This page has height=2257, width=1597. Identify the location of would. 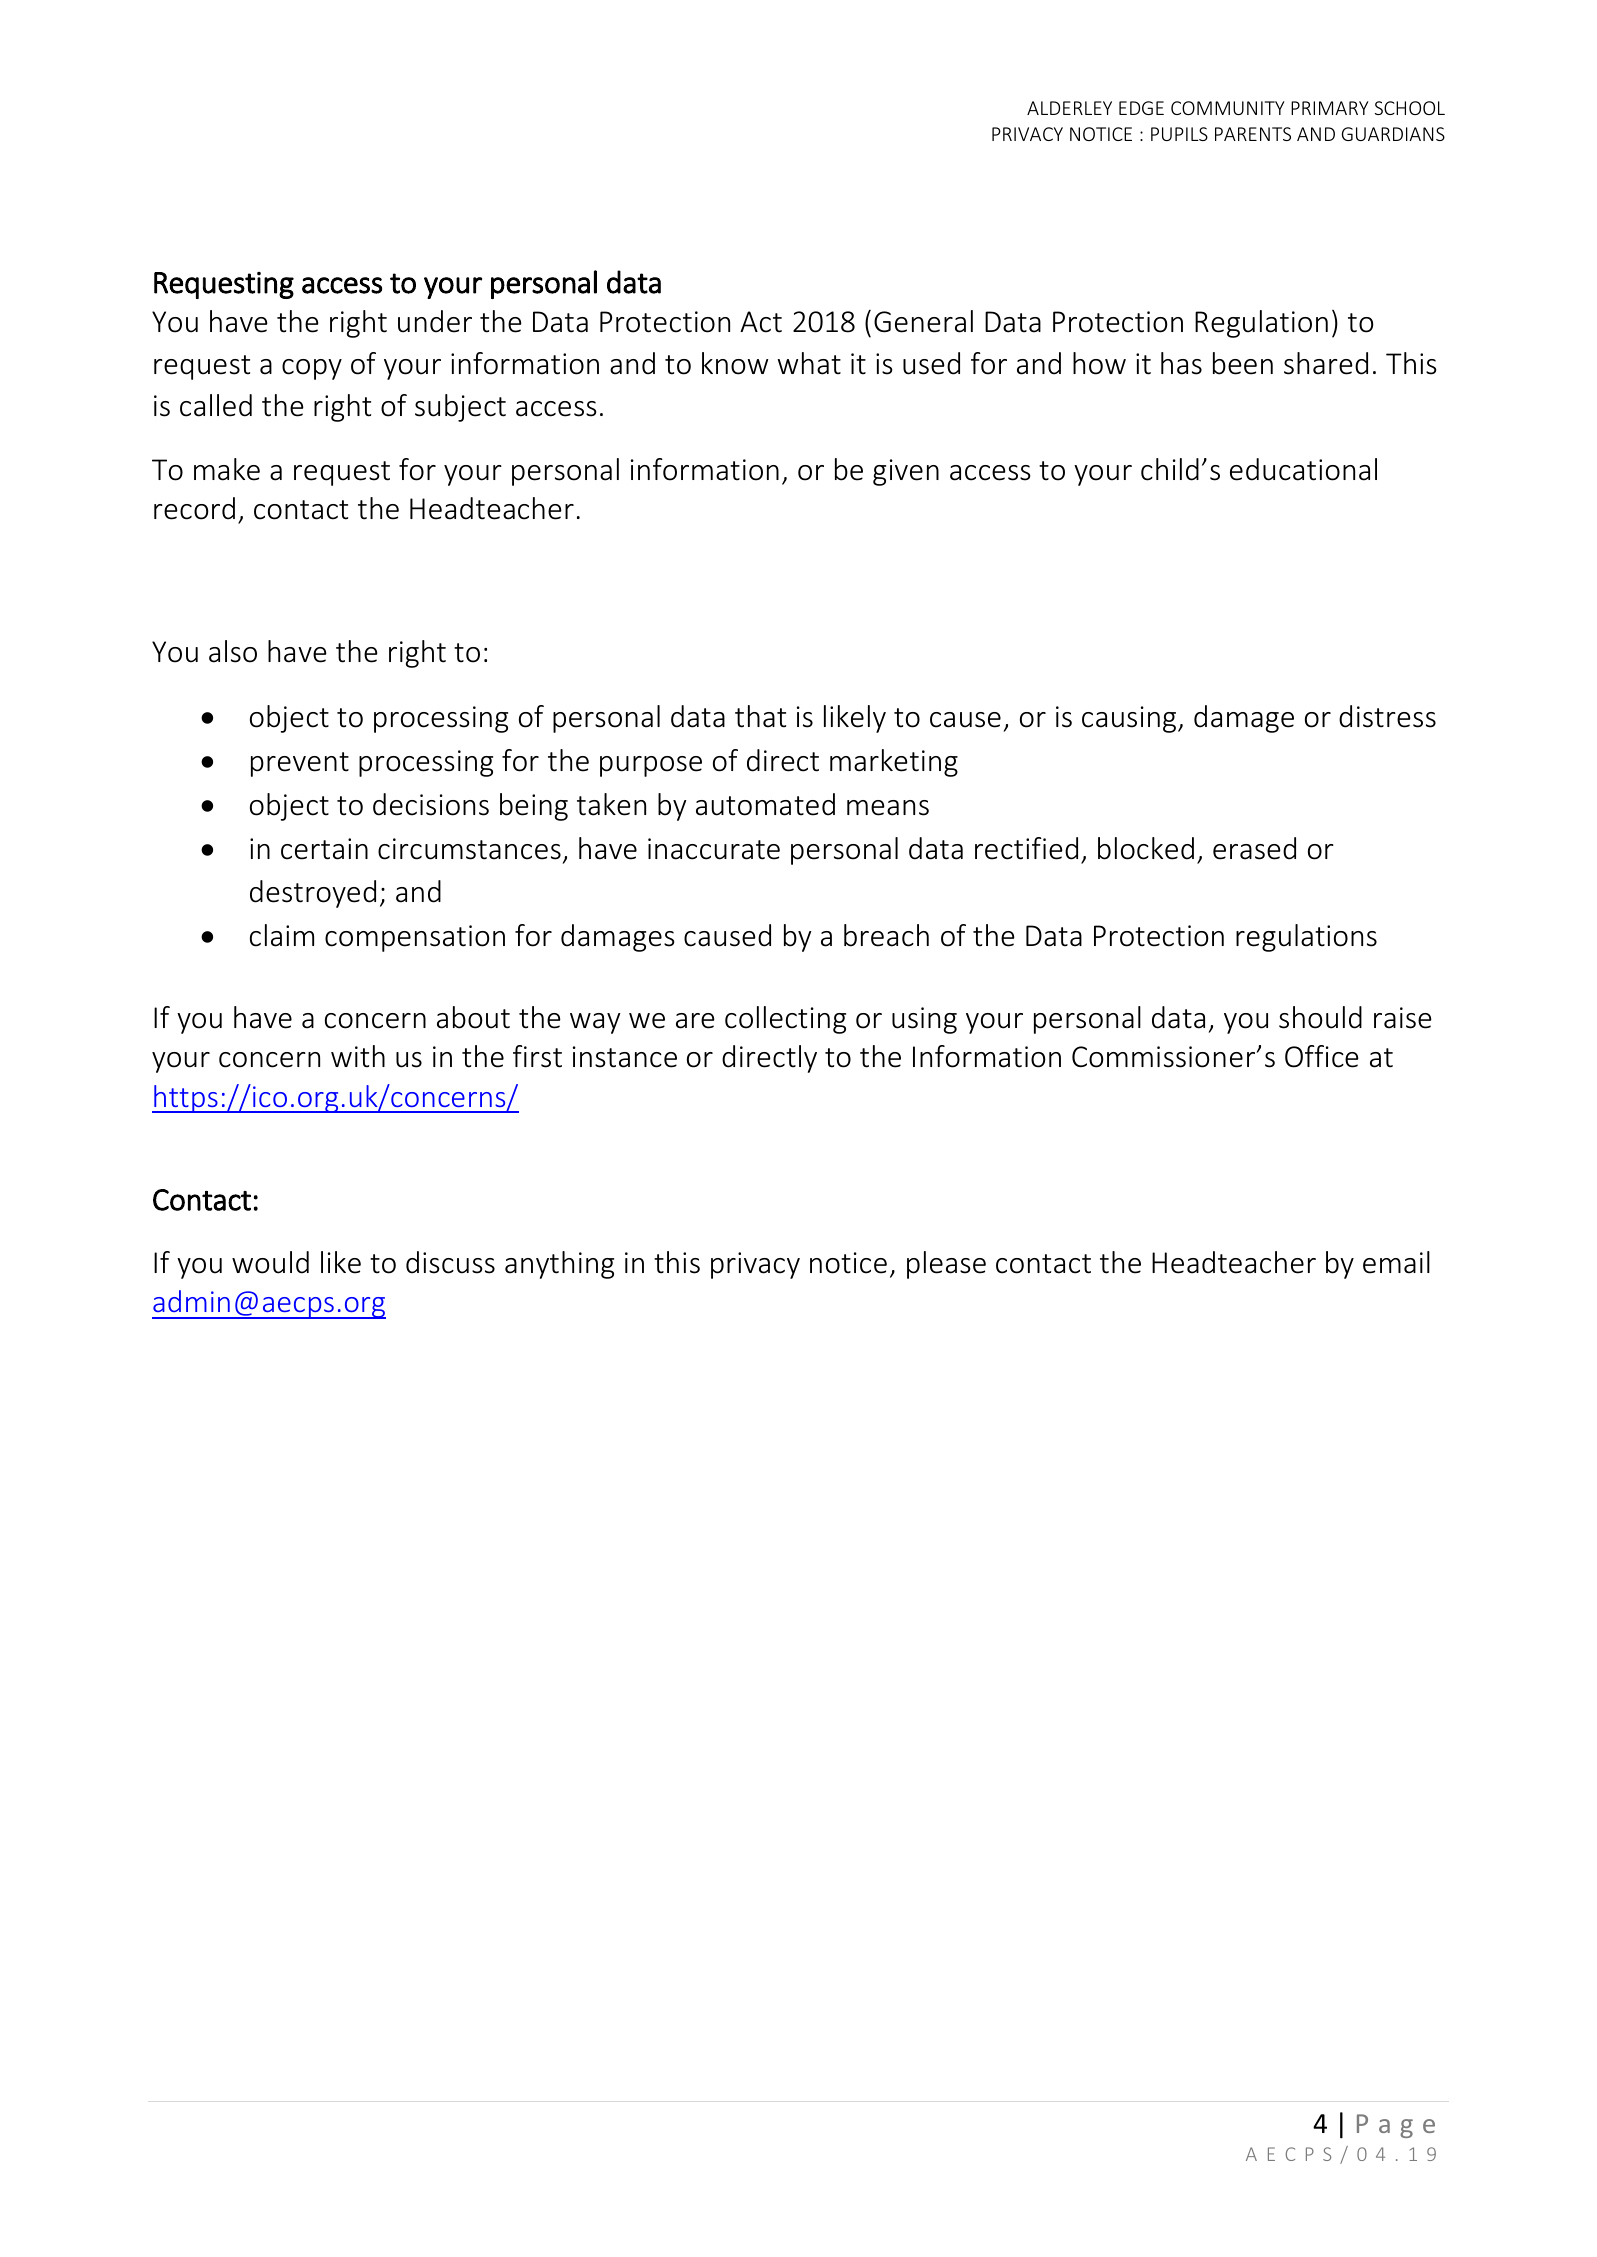
(270, 1262).
